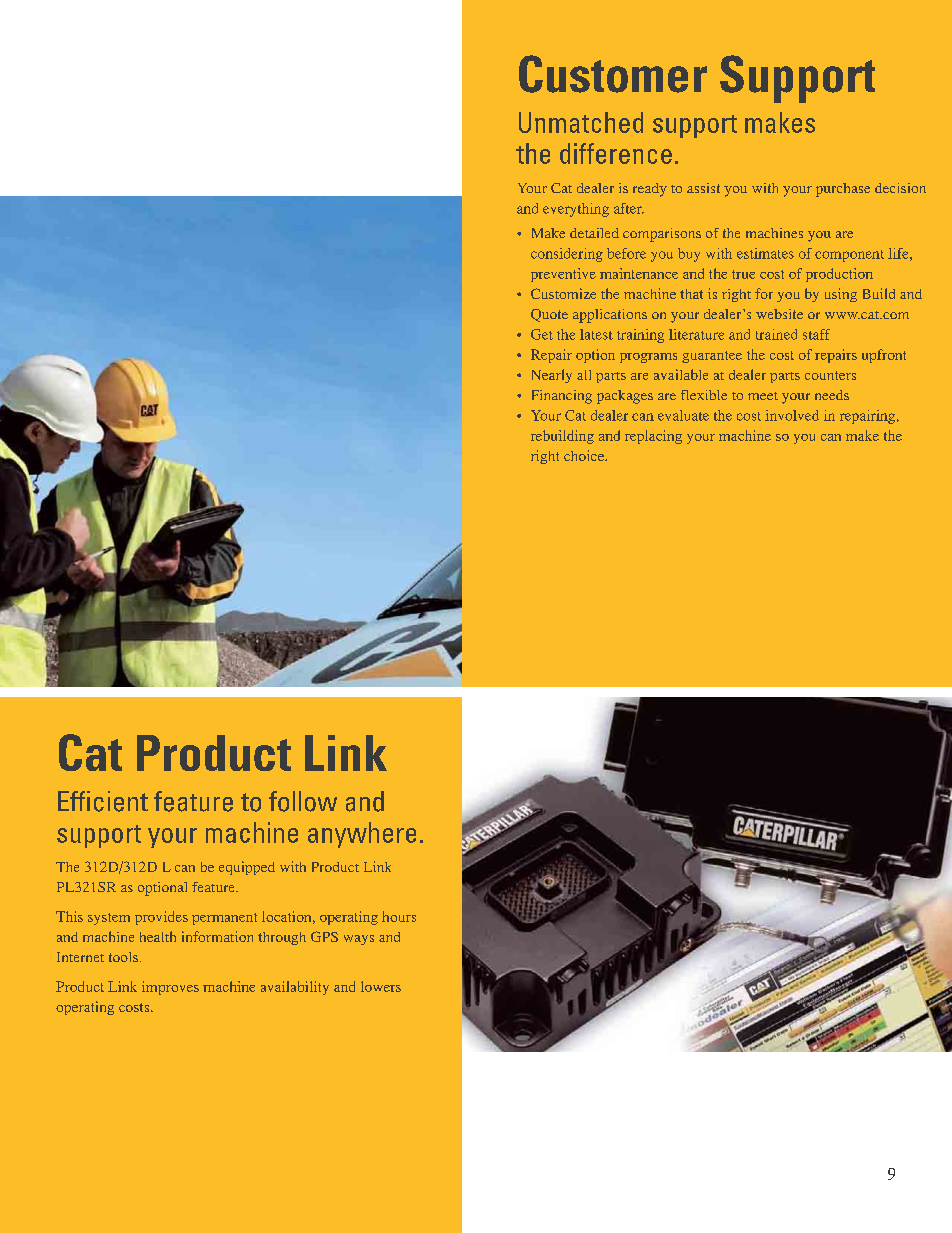 The height and width of the document is (1233, 952). Describe the element at coordinates (843, 190) in the document. I see `purchase` at that location.
